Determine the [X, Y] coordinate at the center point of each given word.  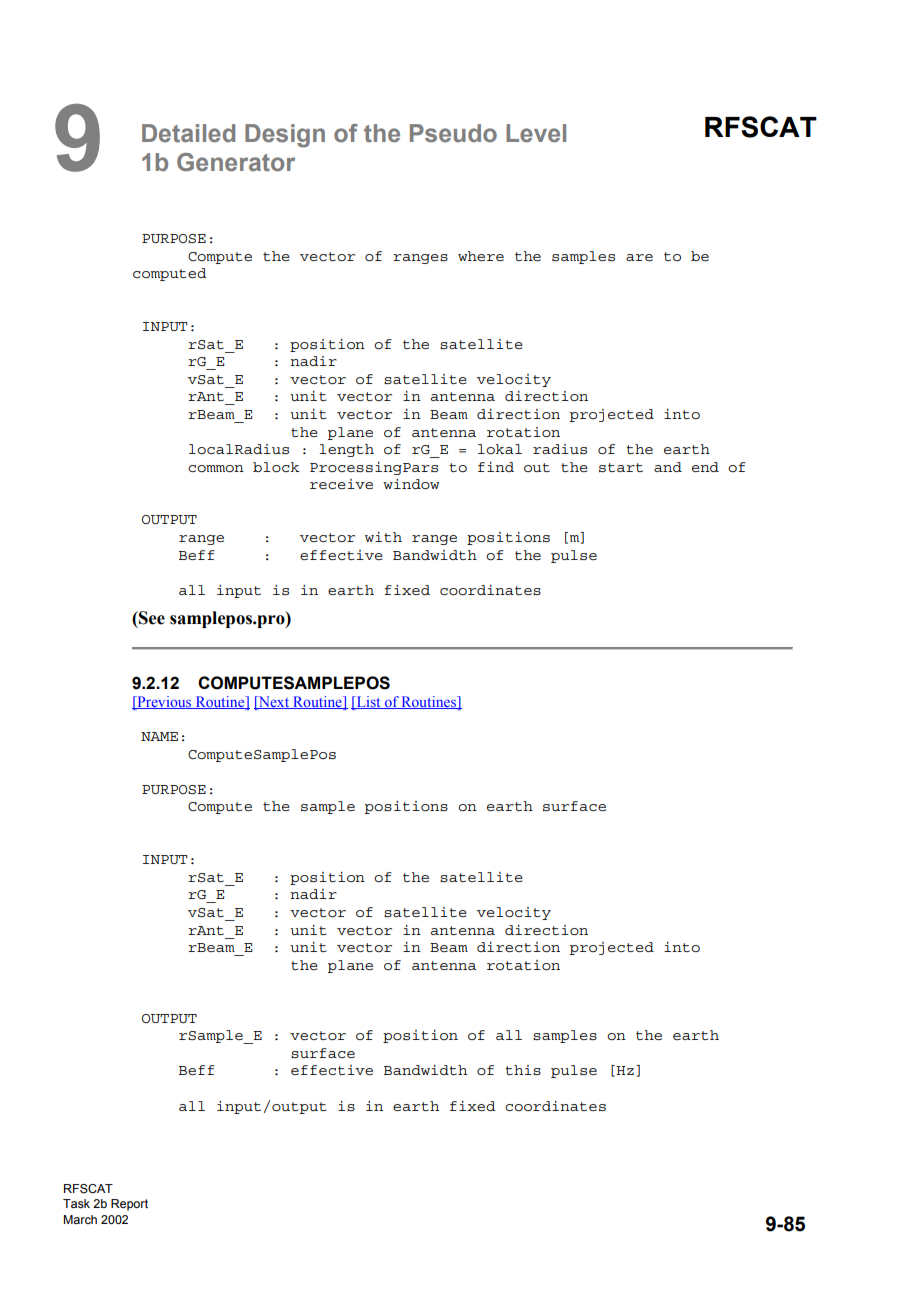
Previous [164, 702]
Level [536, 133]
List [368, 702]
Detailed [188, 133]
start [621, 467]
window [411, 484]
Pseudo [453, 133]
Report [129, 1205]
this [523, 1070]
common [216, 468]
